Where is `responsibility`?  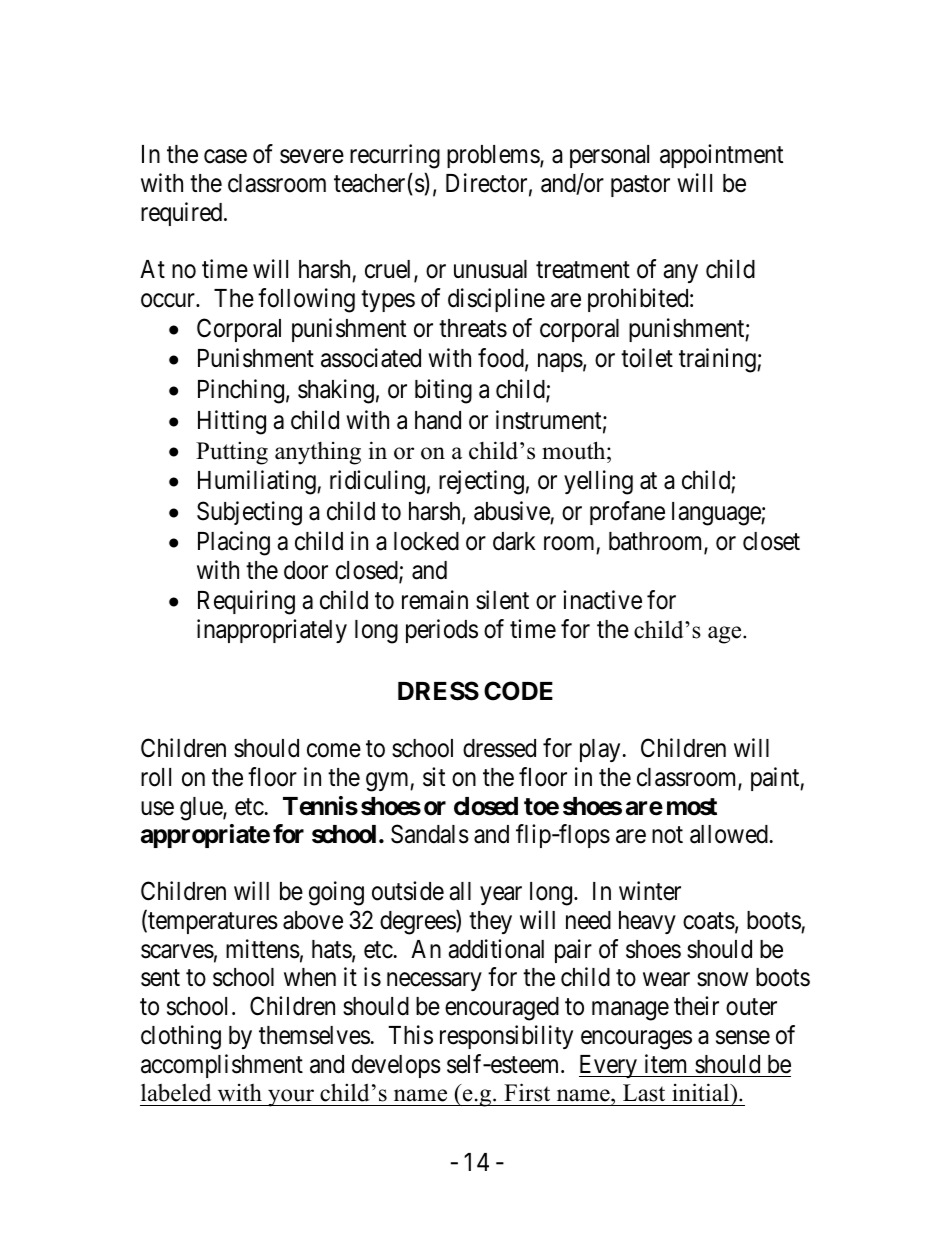
responsibility is located at coordinates (506, 1037).
